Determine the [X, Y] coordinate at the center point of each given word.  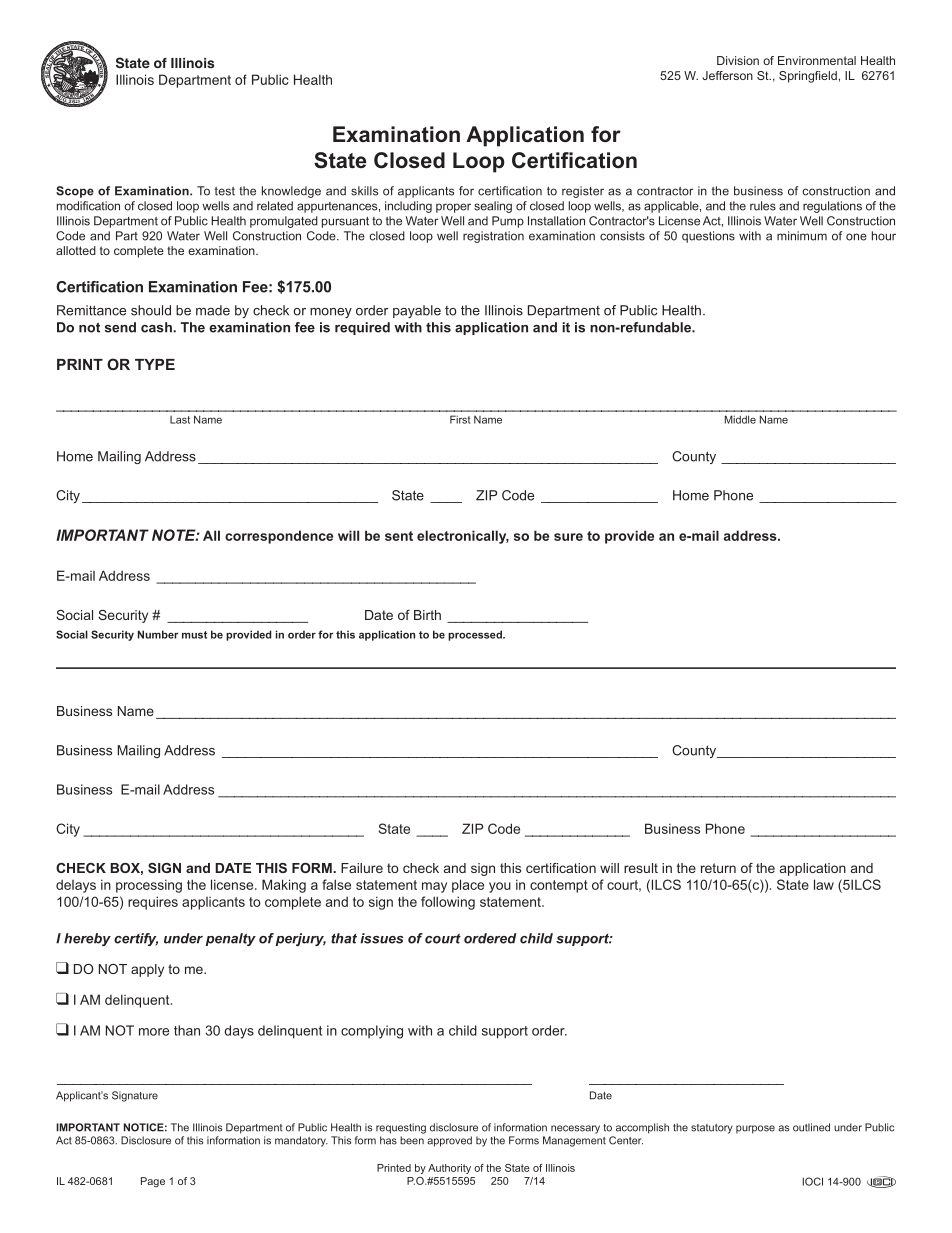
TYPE [155, 364]
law [824, 884]
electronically [463, 537]
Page [153, 1182]
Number [158, 634]
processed [476, 635]
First [460, 419]
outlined [811, 1127]
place [468, 886]
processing [149, 886]
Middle [740, 419]
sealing [493, 207]
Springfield [808, 77]
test [225, 191]
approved [449, 1141]
